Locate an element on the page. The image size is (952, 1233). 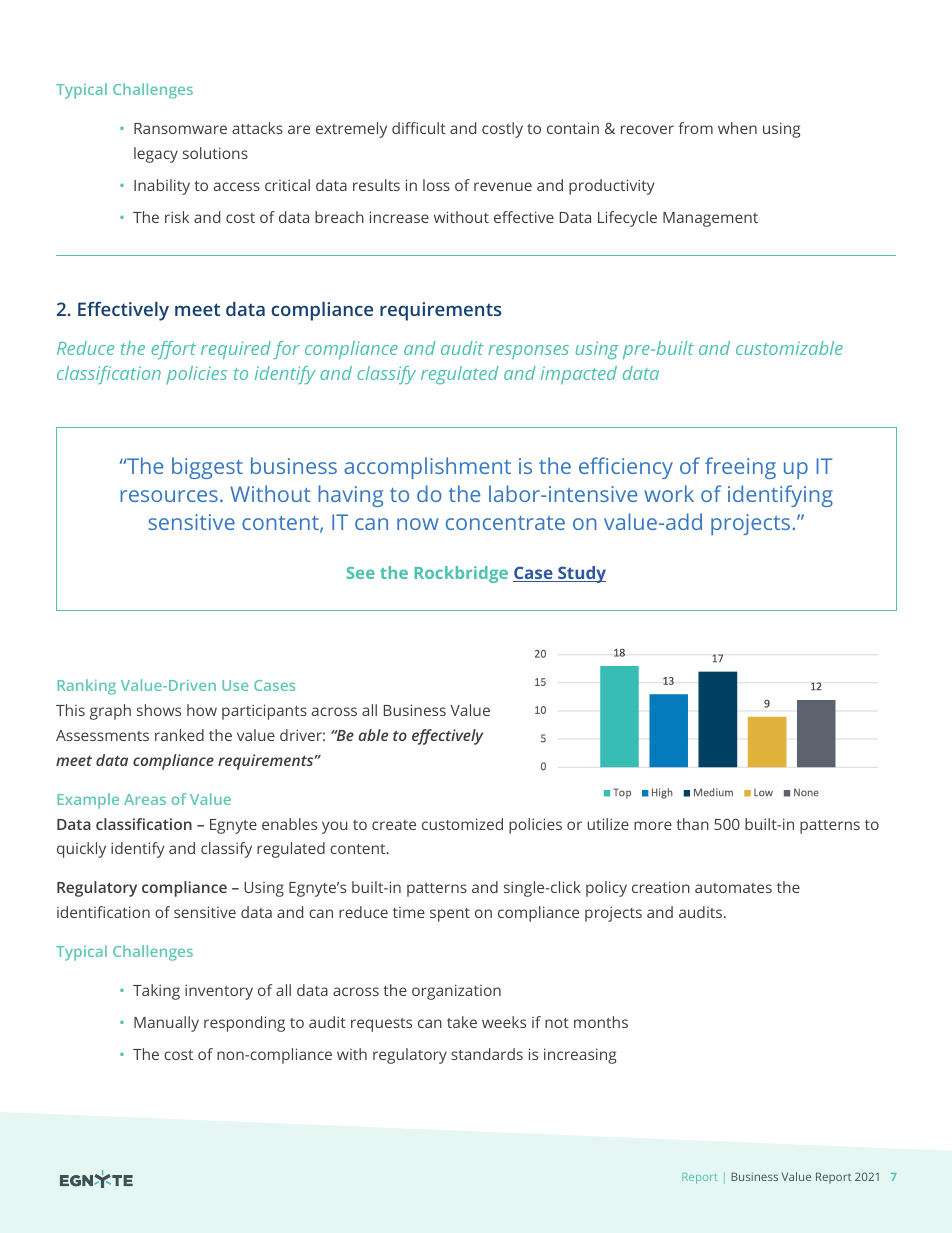
recover is located at coordinates (647, 129).
